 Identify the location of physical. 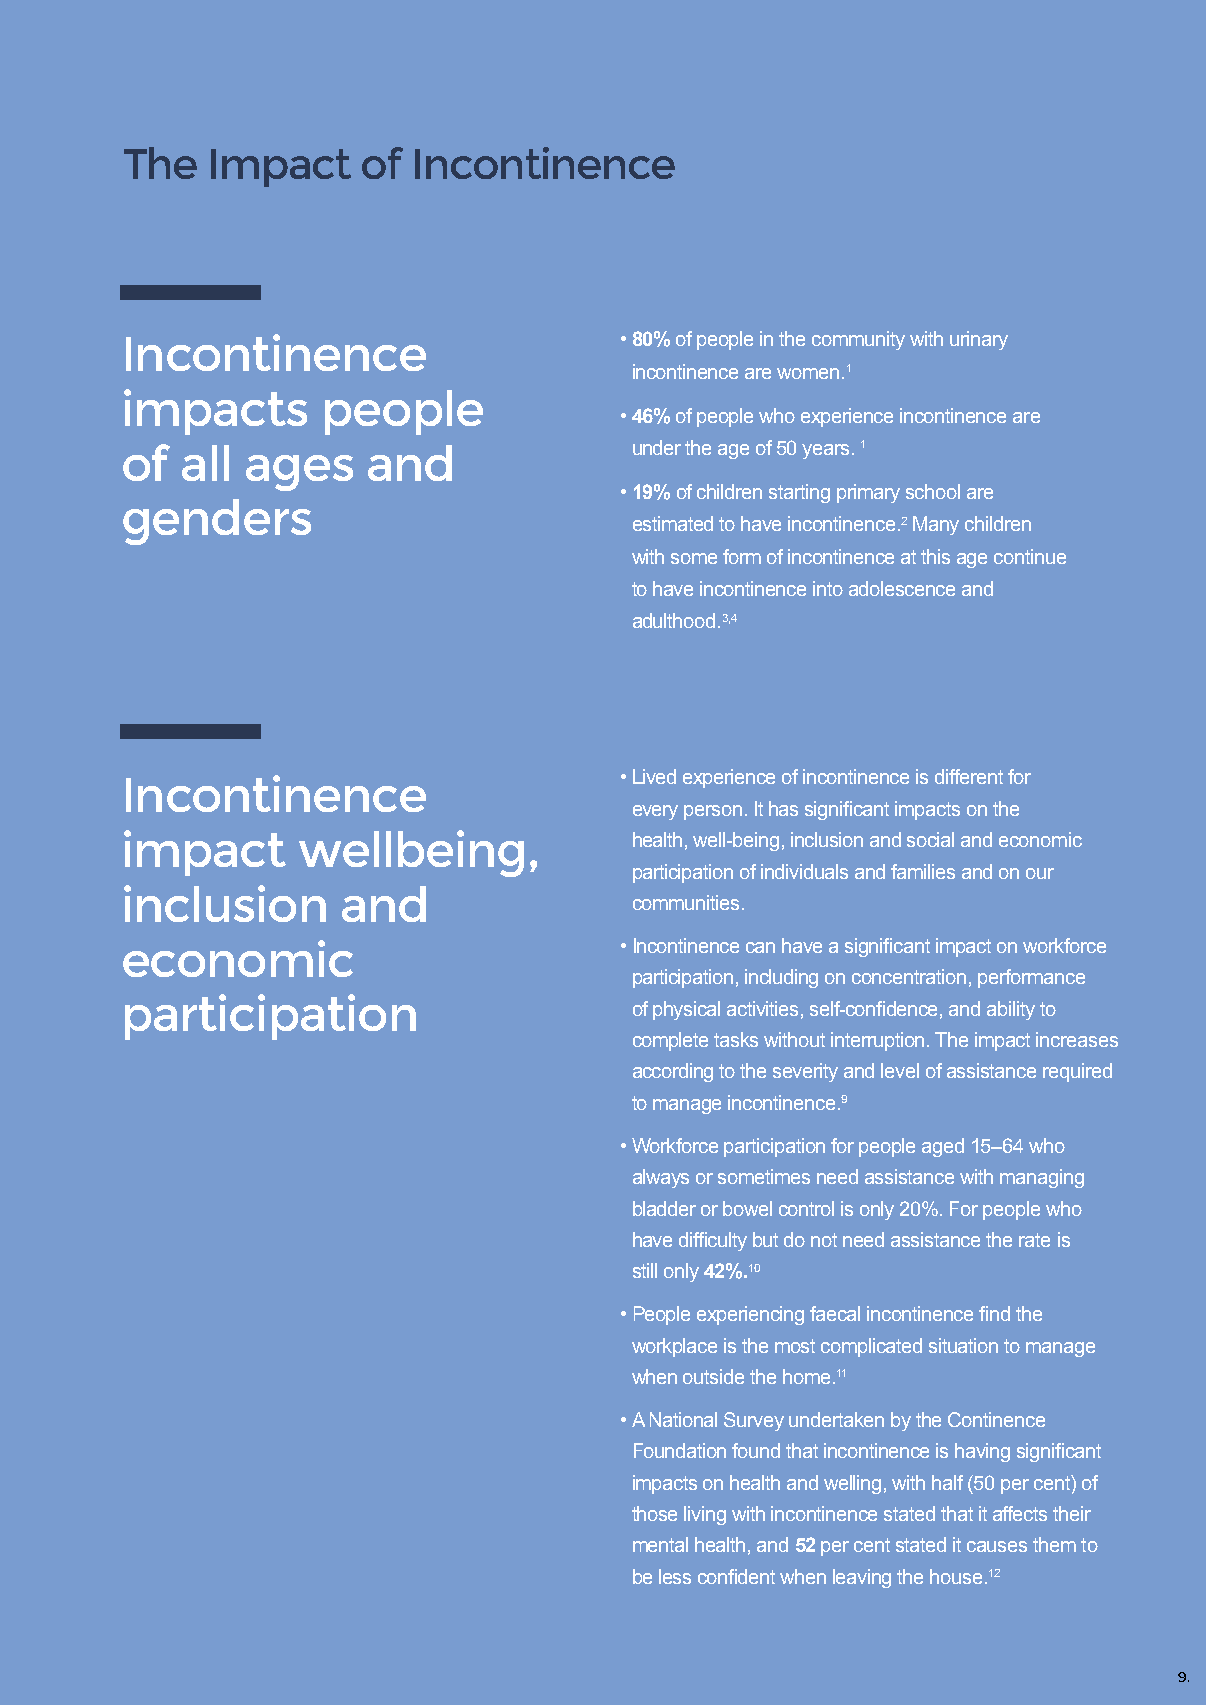
(686, 1010).
